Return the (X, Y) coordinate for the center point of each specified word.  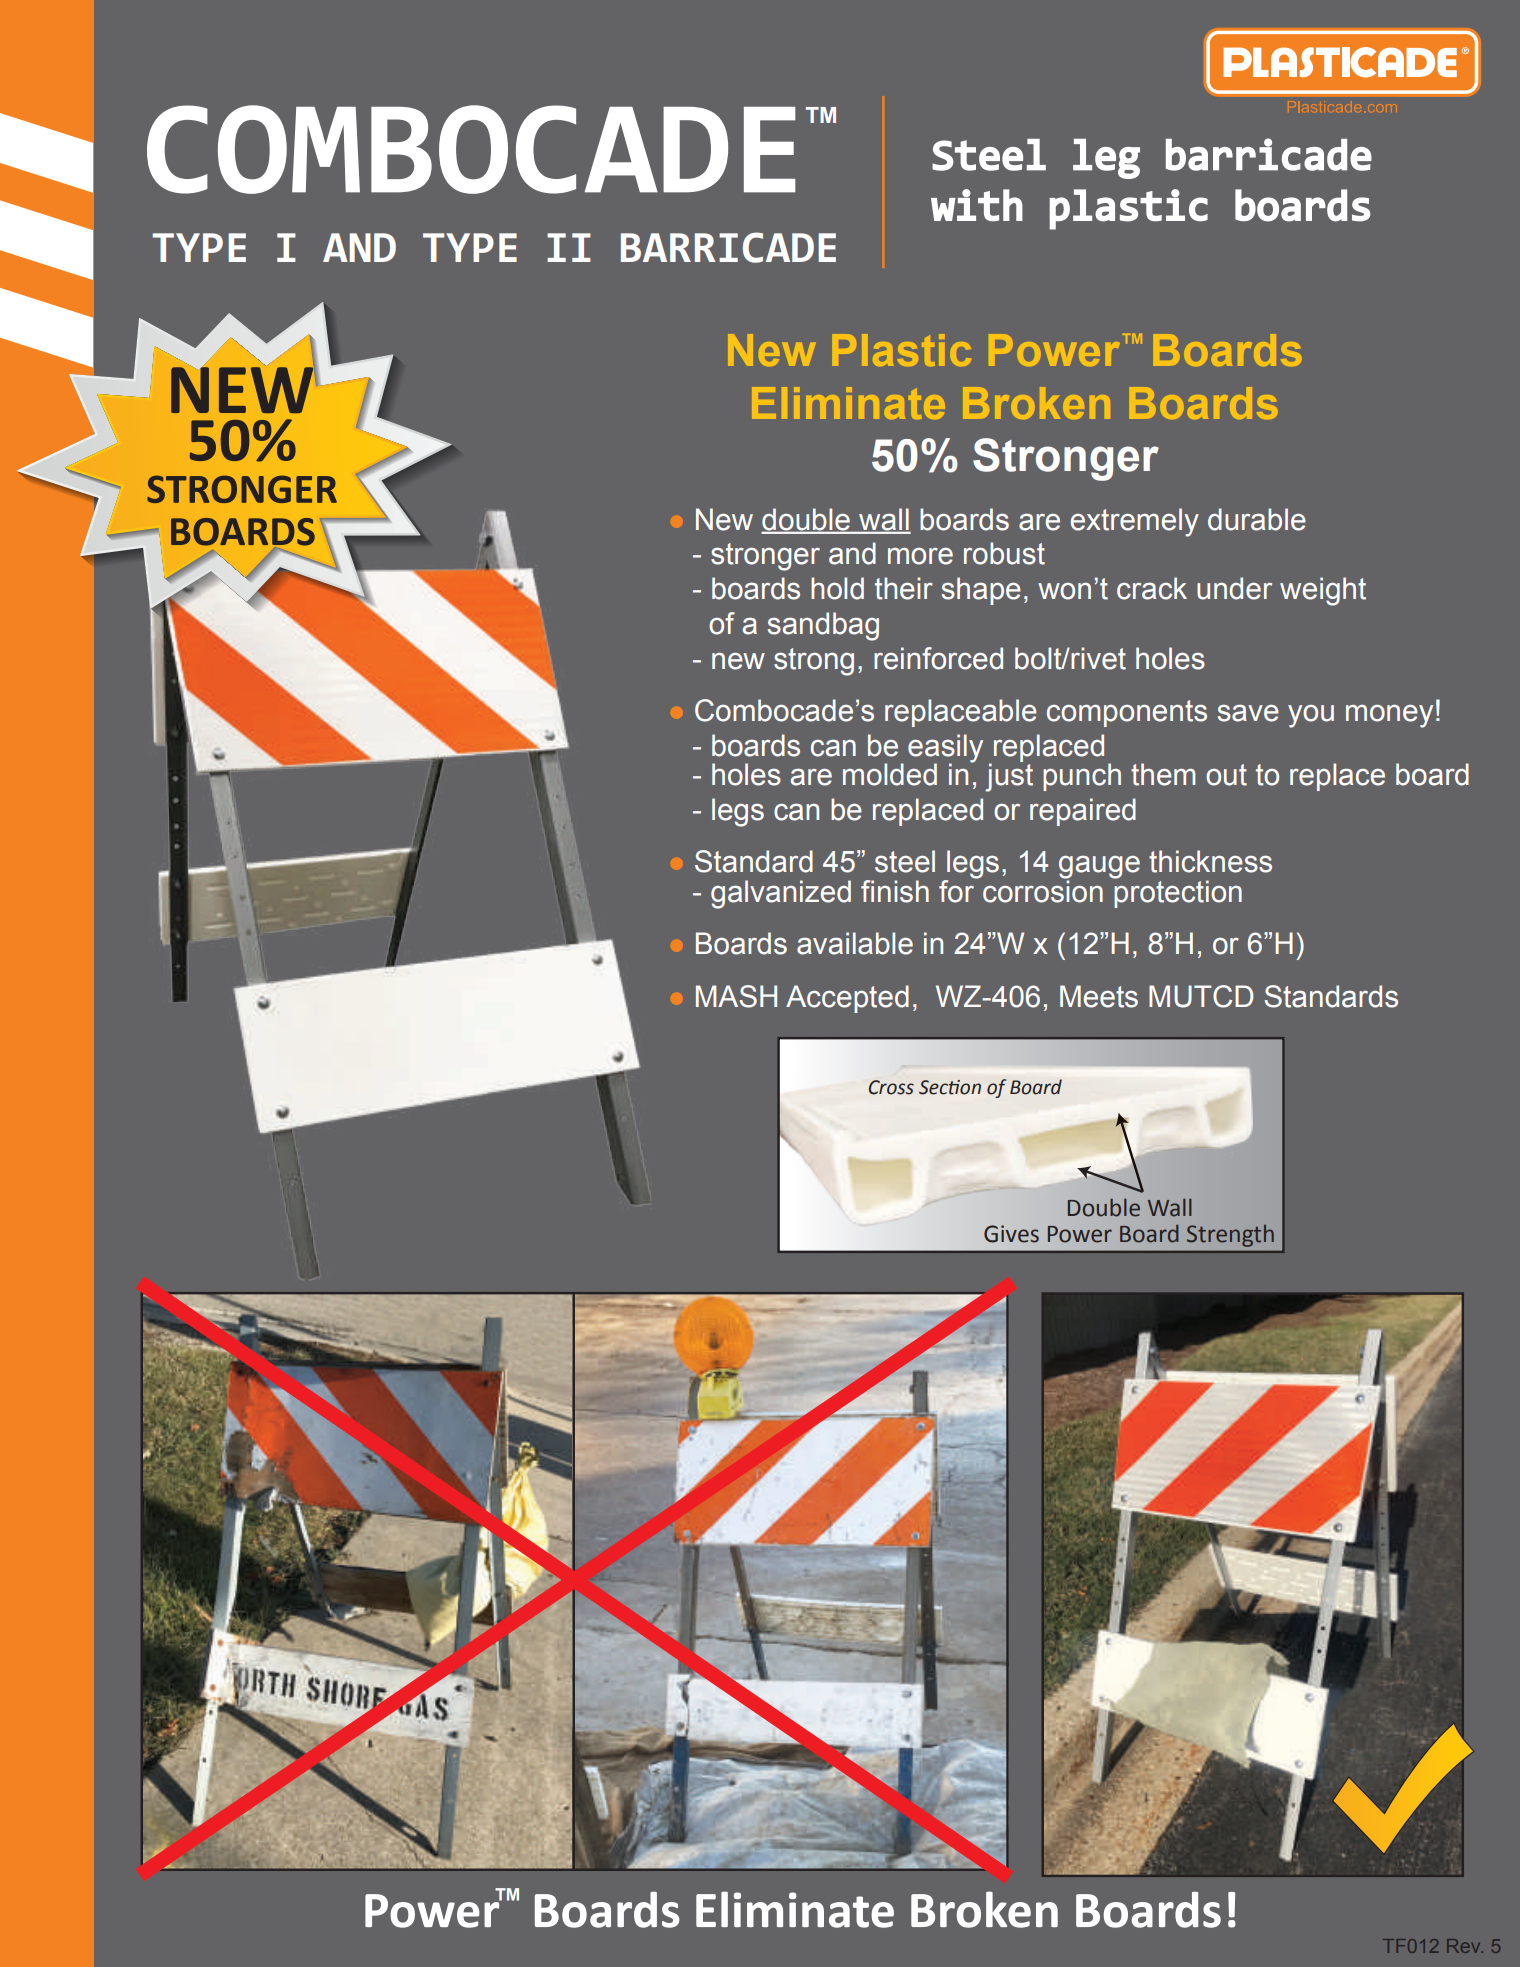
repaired (1083, 812)
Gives (1011, 1234)
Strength (1230, 1236)
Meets (1099, 996)
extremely (1135, 522)
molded (890, 774)
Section (950, 1087)
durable (1257, 519)
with (977, 205)
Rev (1465, 1946)
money (1389, 716)
